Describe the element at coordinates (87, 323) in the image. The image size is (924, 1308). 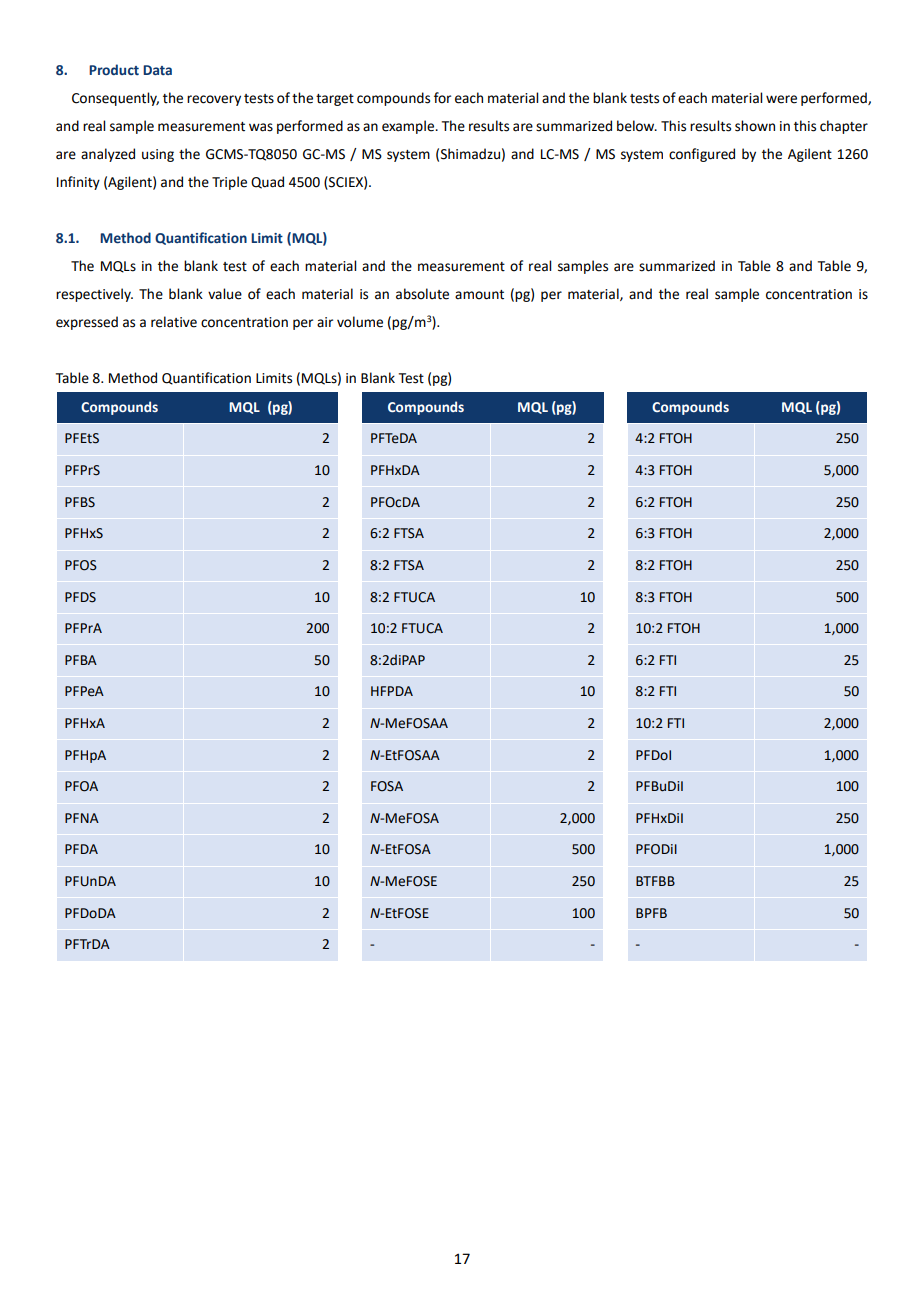
I see `expressed` at that location.
